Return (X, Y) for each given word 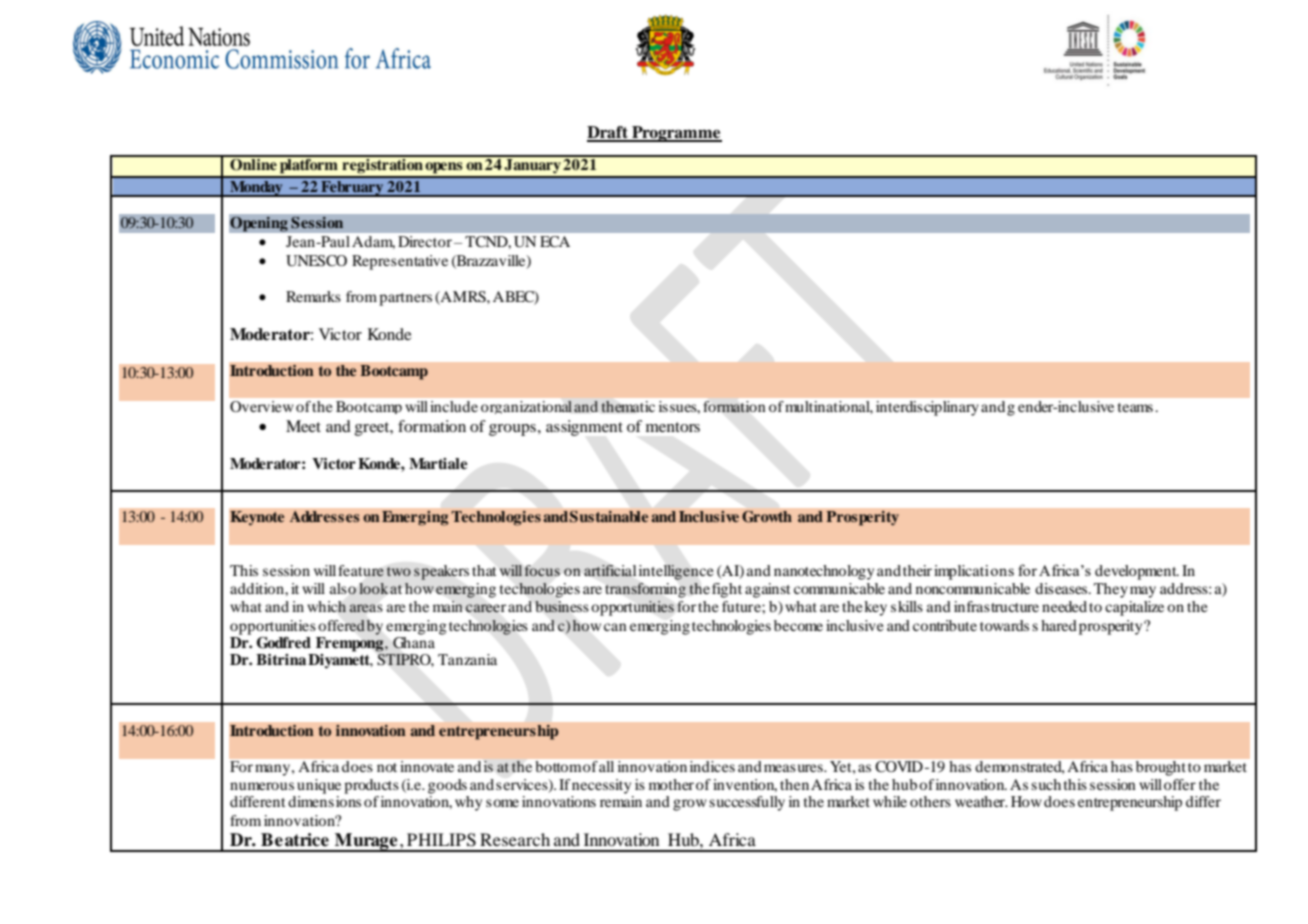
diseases (1062, 588)
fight (727, 590)
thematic (628, 406)
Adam (373, 242)
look (373, 588)
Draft (608, 133)
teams (1135, 407)
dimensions (324, 801)
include (454, 406)
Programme (676, 134)
